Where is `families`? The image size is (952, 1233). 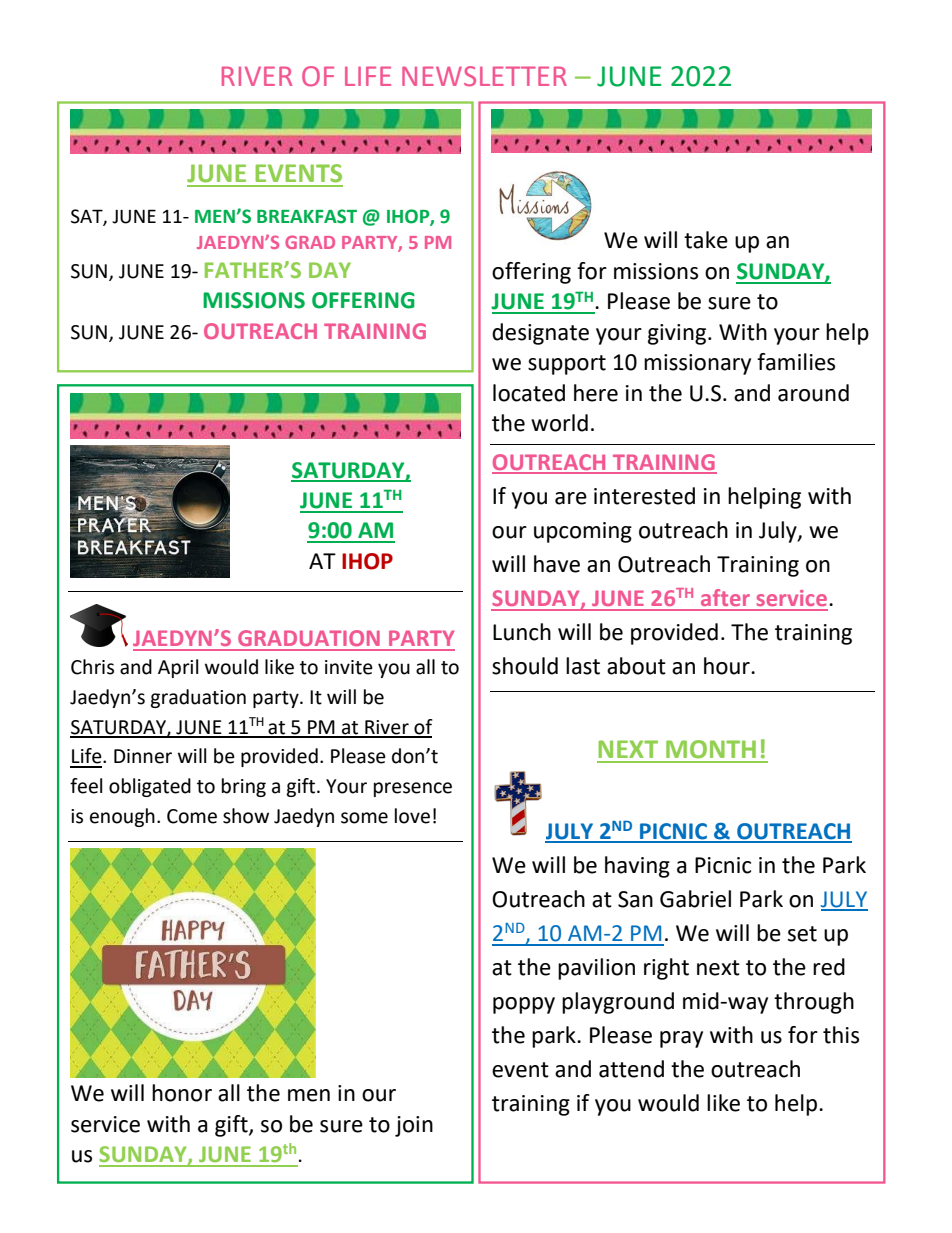 families is located at coordinates (796, 362).
